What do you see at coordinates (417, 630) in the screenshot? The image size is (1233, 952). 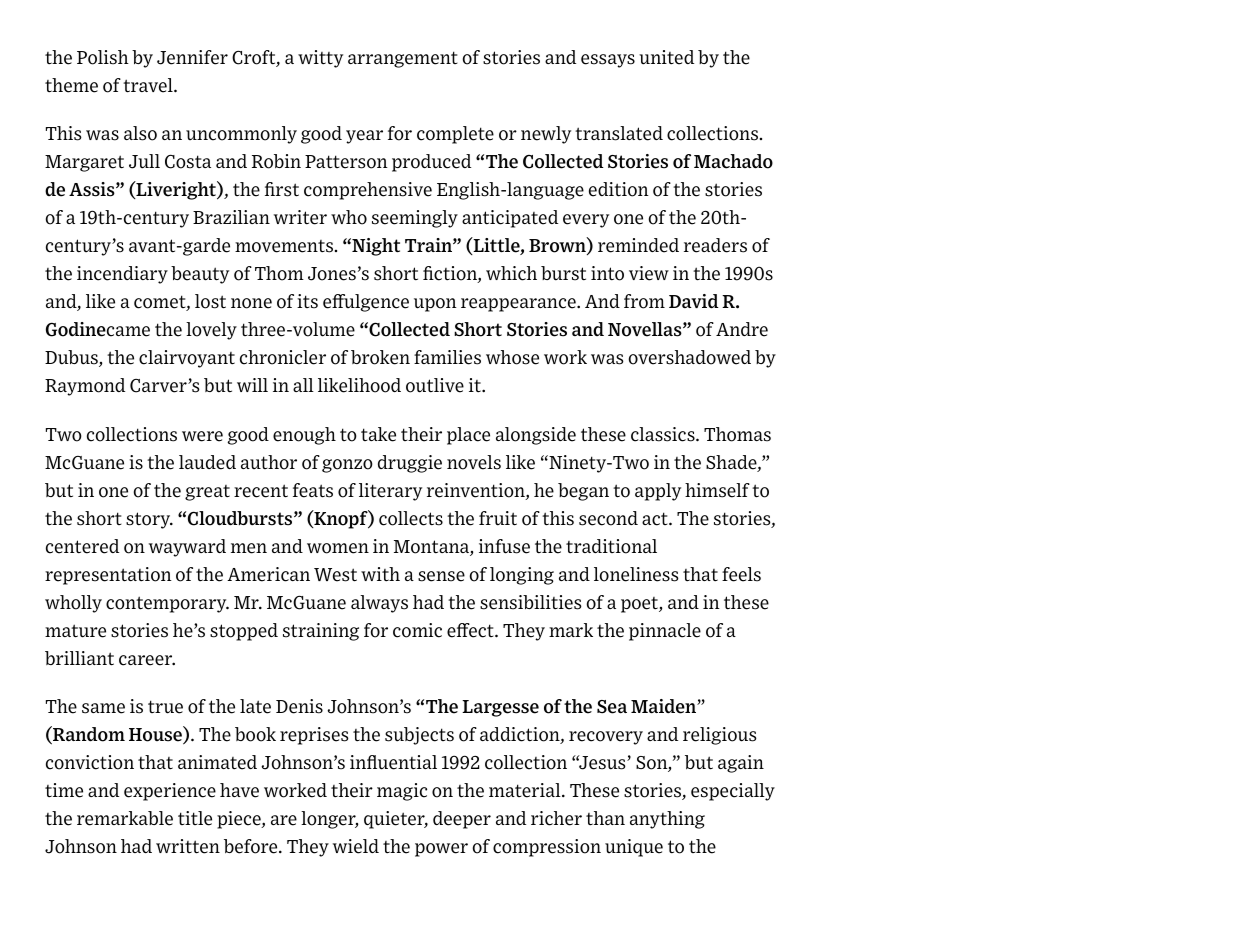 I see `comic` at bounding box center [417, 630].
